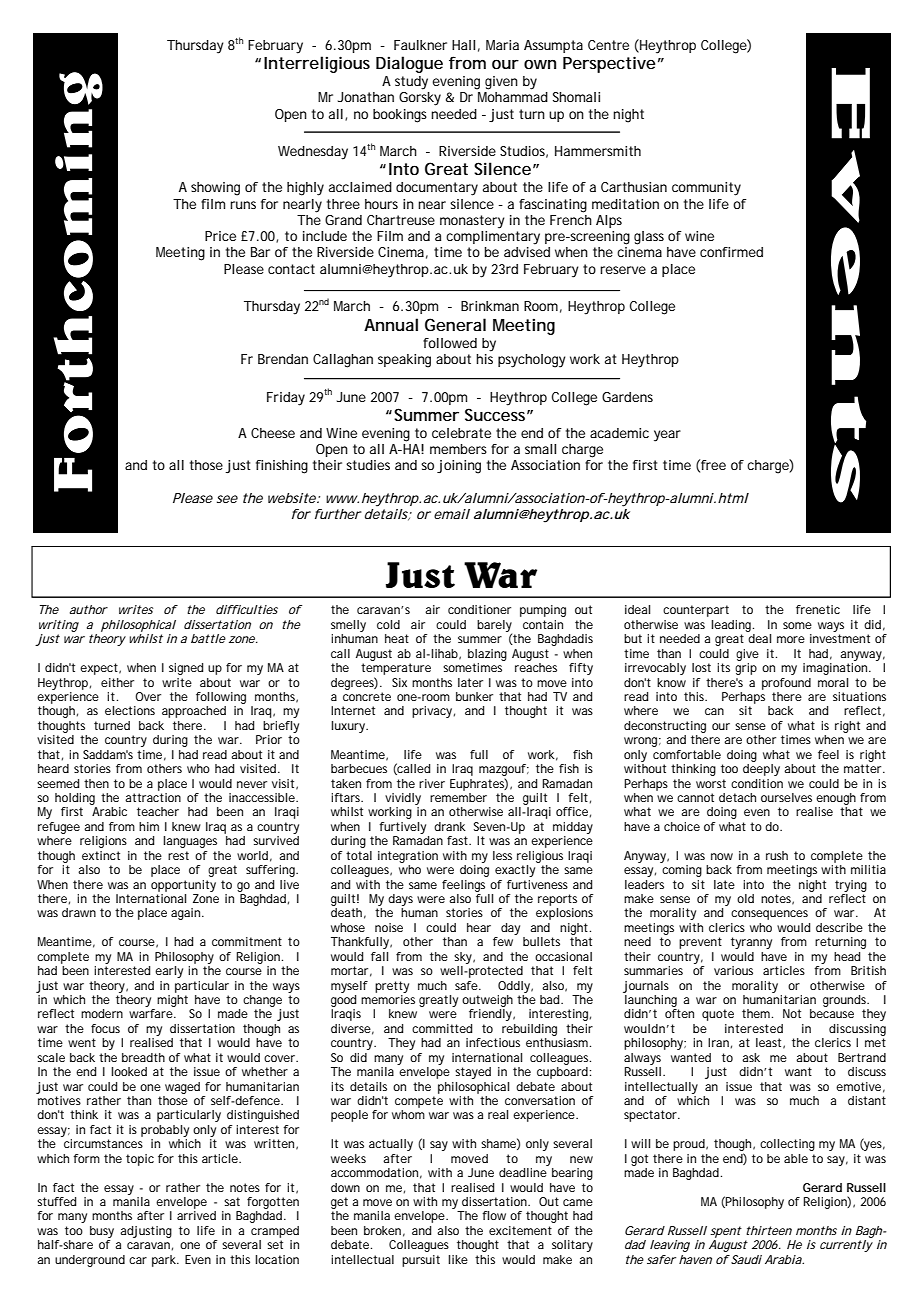 The width and height of the page is (924, 1308). Describe the element at coordinates (411, 83) in the page. I see `study` at that location.
